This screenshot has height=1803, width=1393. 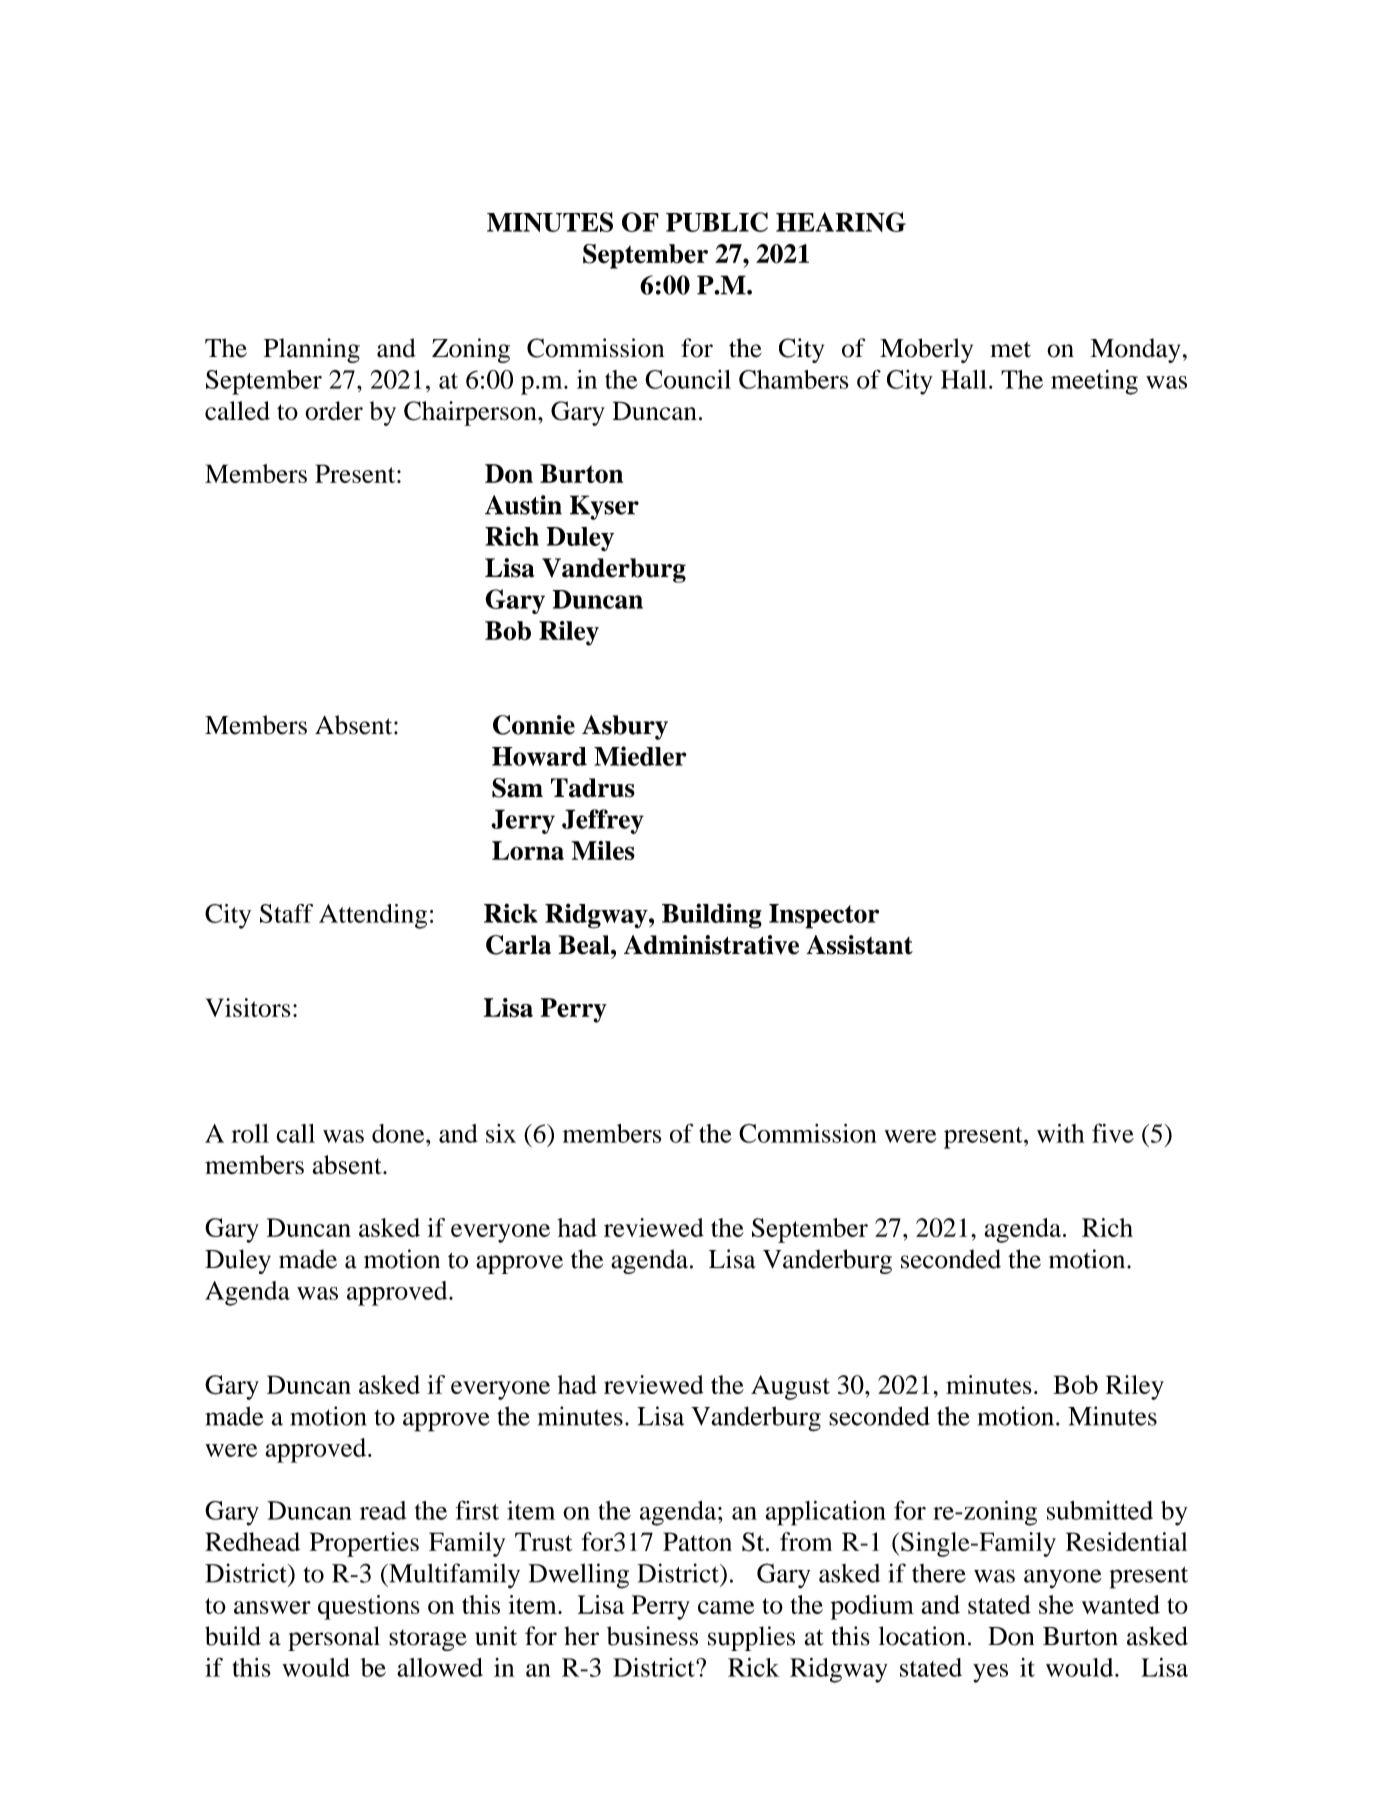 I want to click on Planning, so click(x=312, y=350).
